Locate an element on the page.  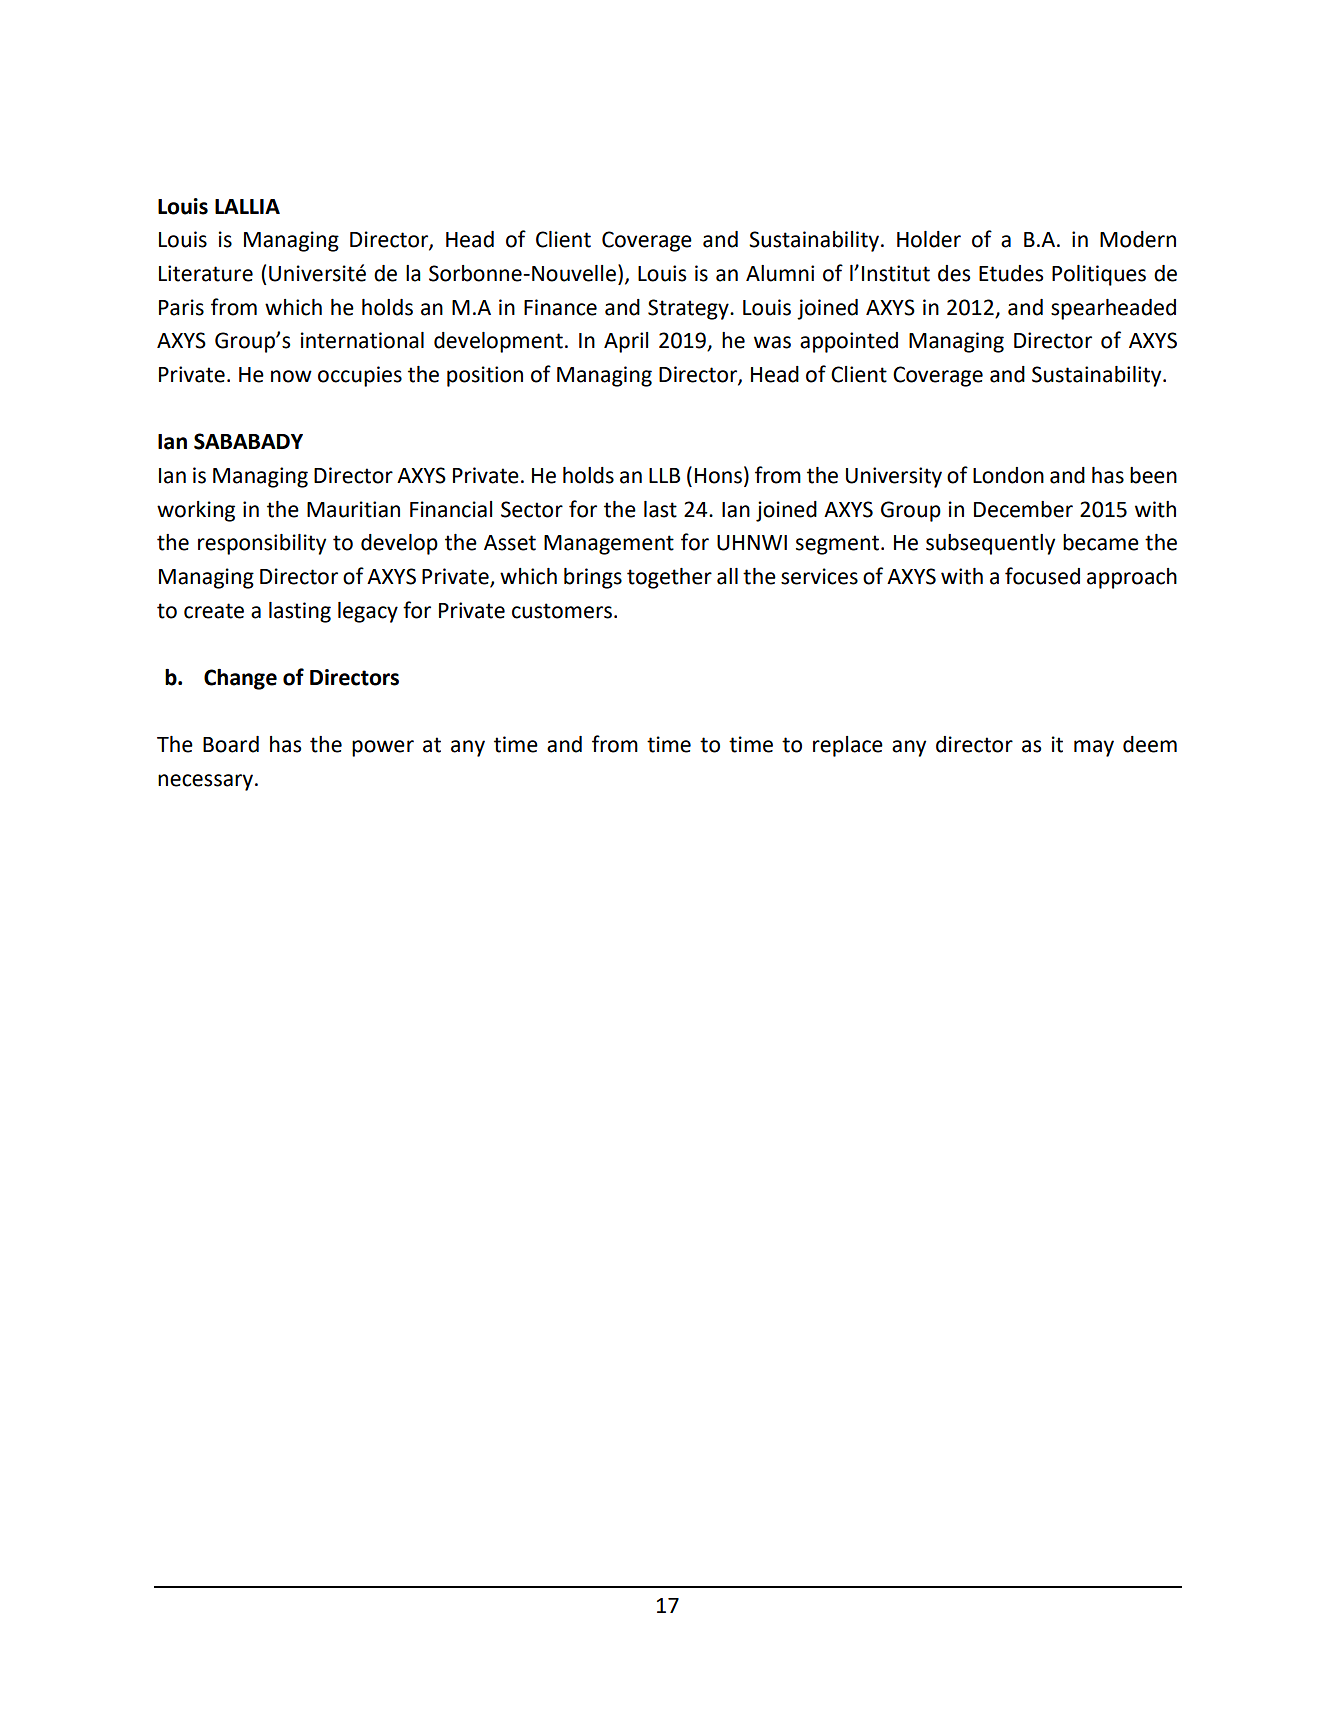
now is located at coordinates (291, 376).
